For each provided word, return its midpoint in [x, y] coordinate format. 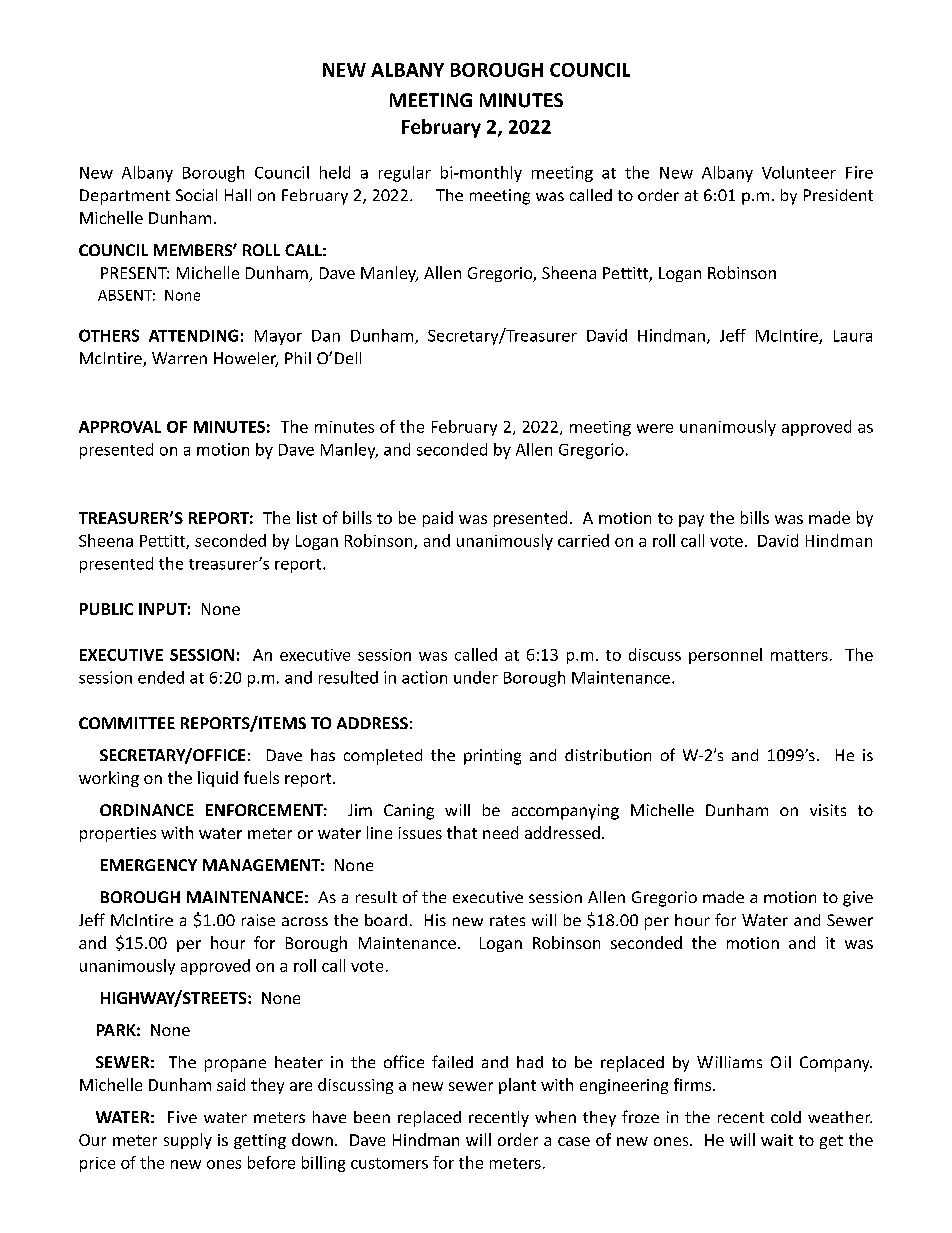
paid [438, 519]
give [858, 899]
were [655, 428]
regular [405, 174]
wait [777, 1140]
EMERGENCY [149, 865]
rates [507, 920]
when [555, 1117]
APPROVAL [120, 427]
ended [161, 677]
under [476, 677]
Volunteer [799, 172]
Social [196, 195]
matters [799, 655]
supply [188, 1141]
